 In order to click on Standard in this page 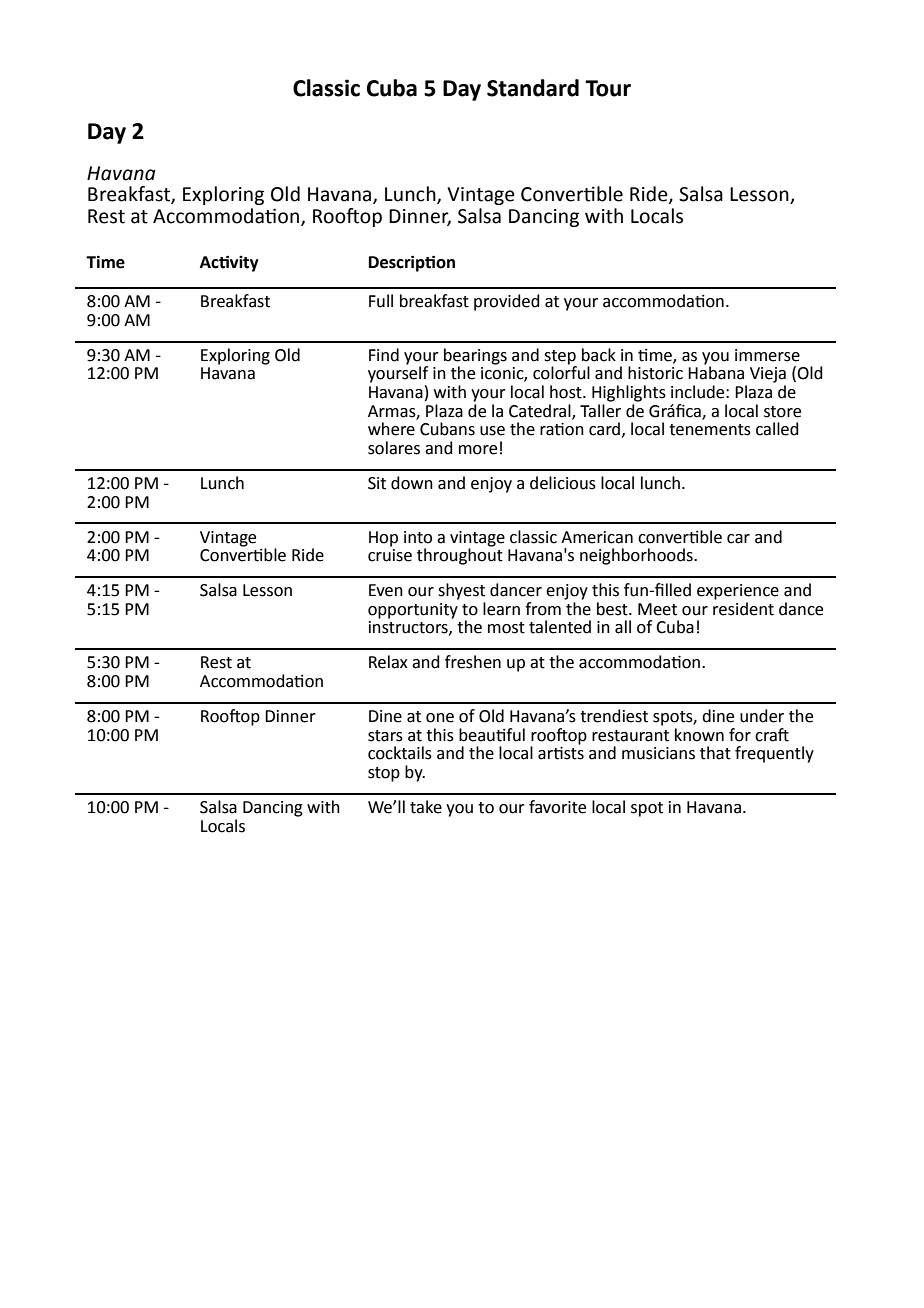, I will do `click(533, 88)`.
